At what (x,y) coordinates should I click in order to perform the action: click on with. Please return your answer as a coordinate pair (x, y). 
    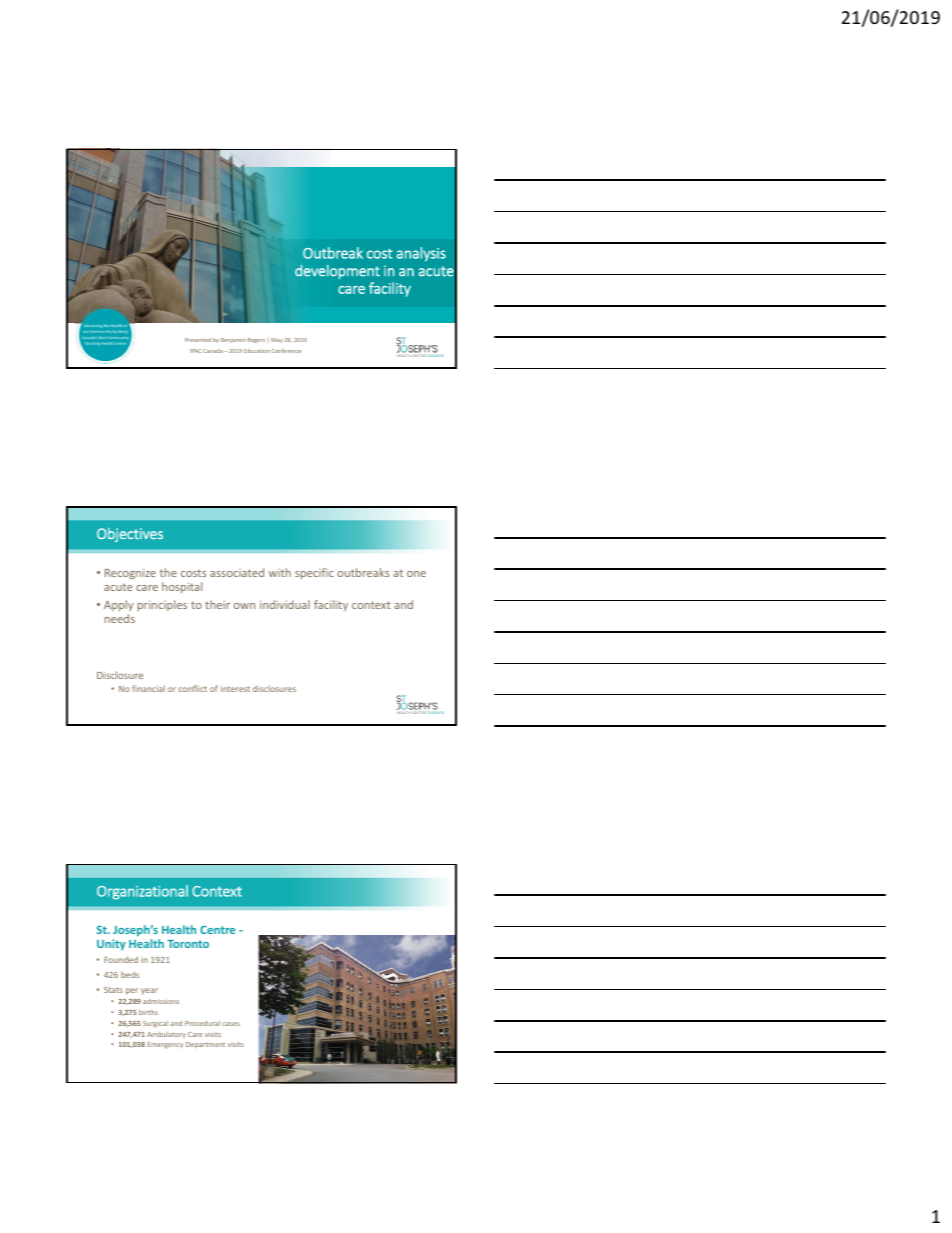
    Looking at the image, I should click on (280, 572).
